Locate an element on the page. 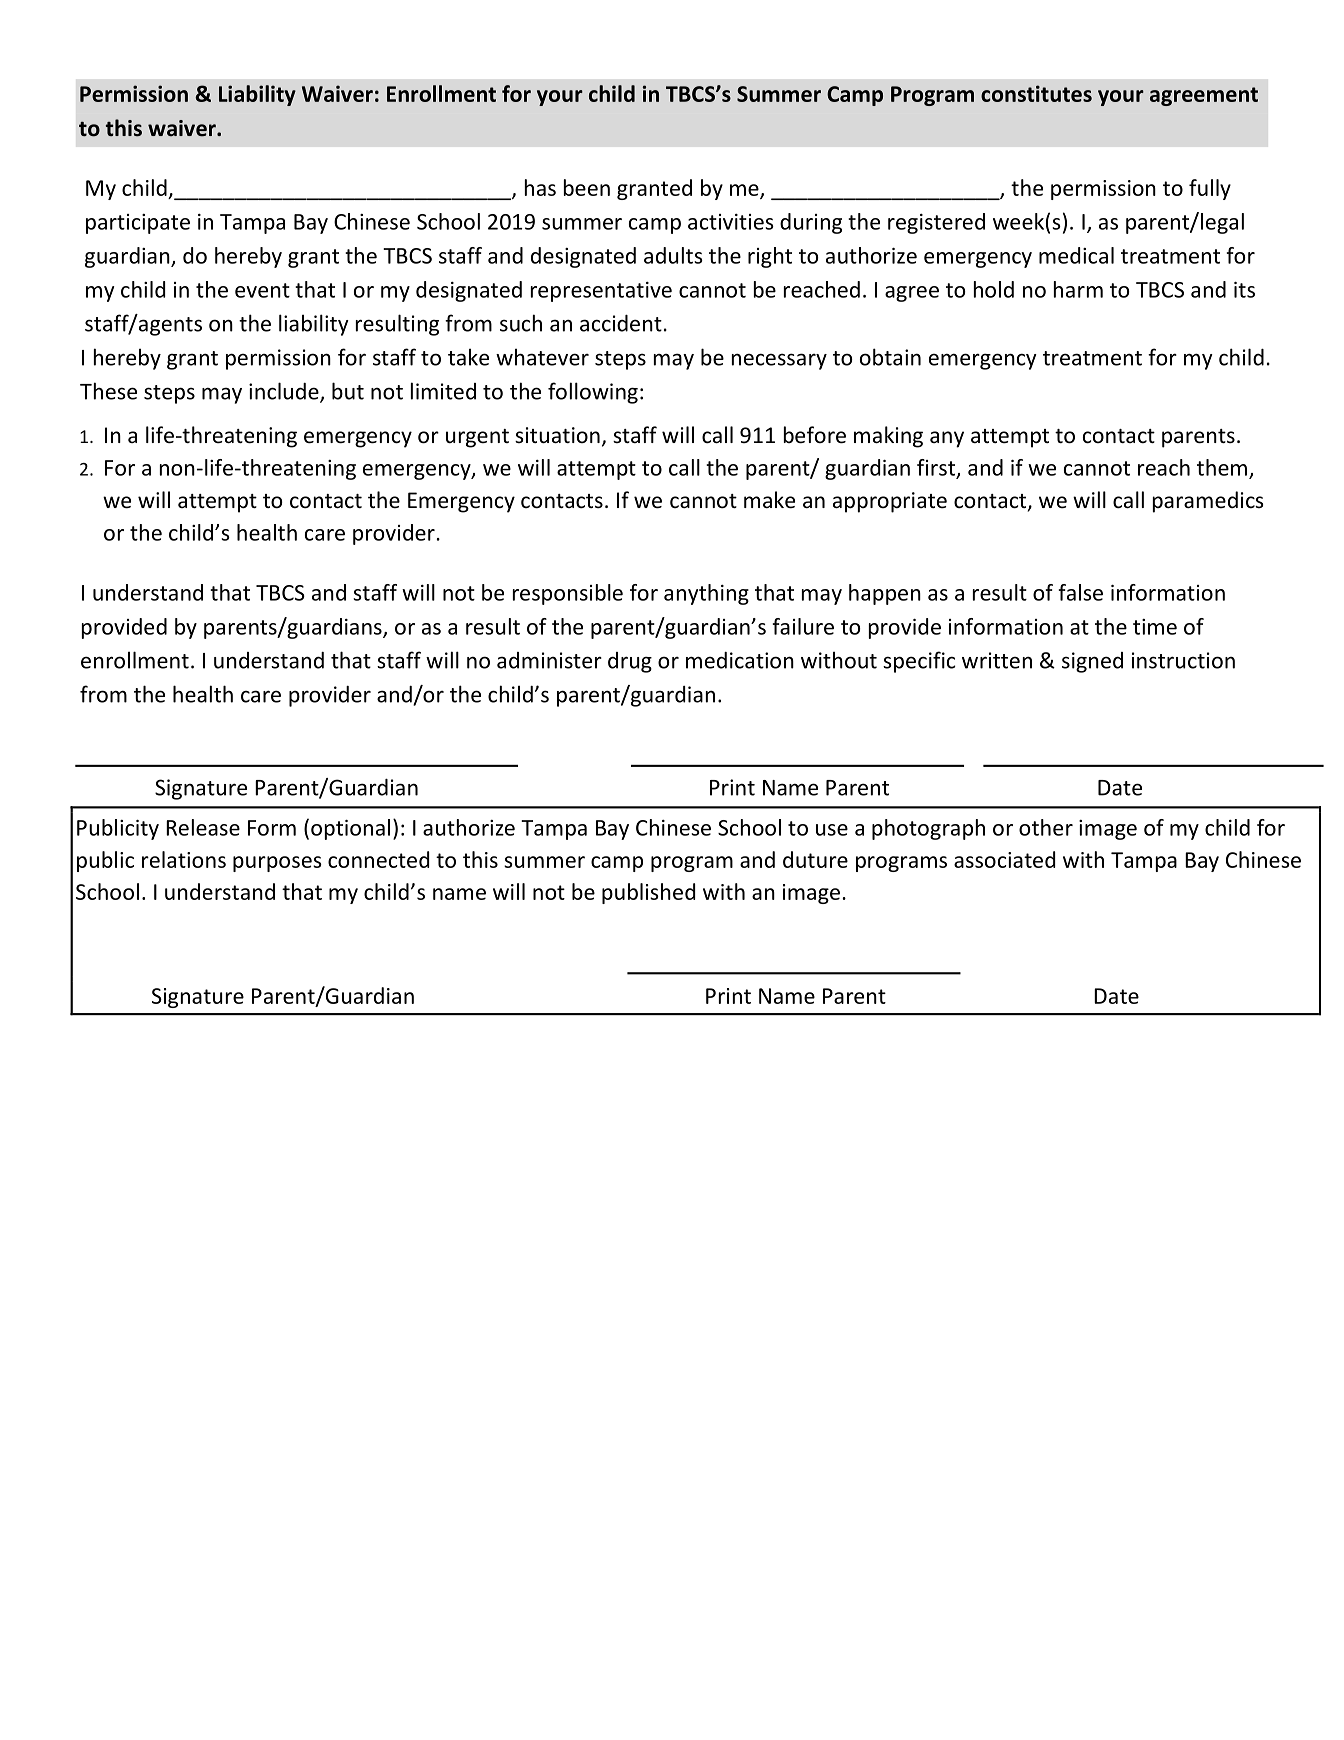 The height and width of the document is (1740, 1344). accident is located at coordinates (621, 323).
